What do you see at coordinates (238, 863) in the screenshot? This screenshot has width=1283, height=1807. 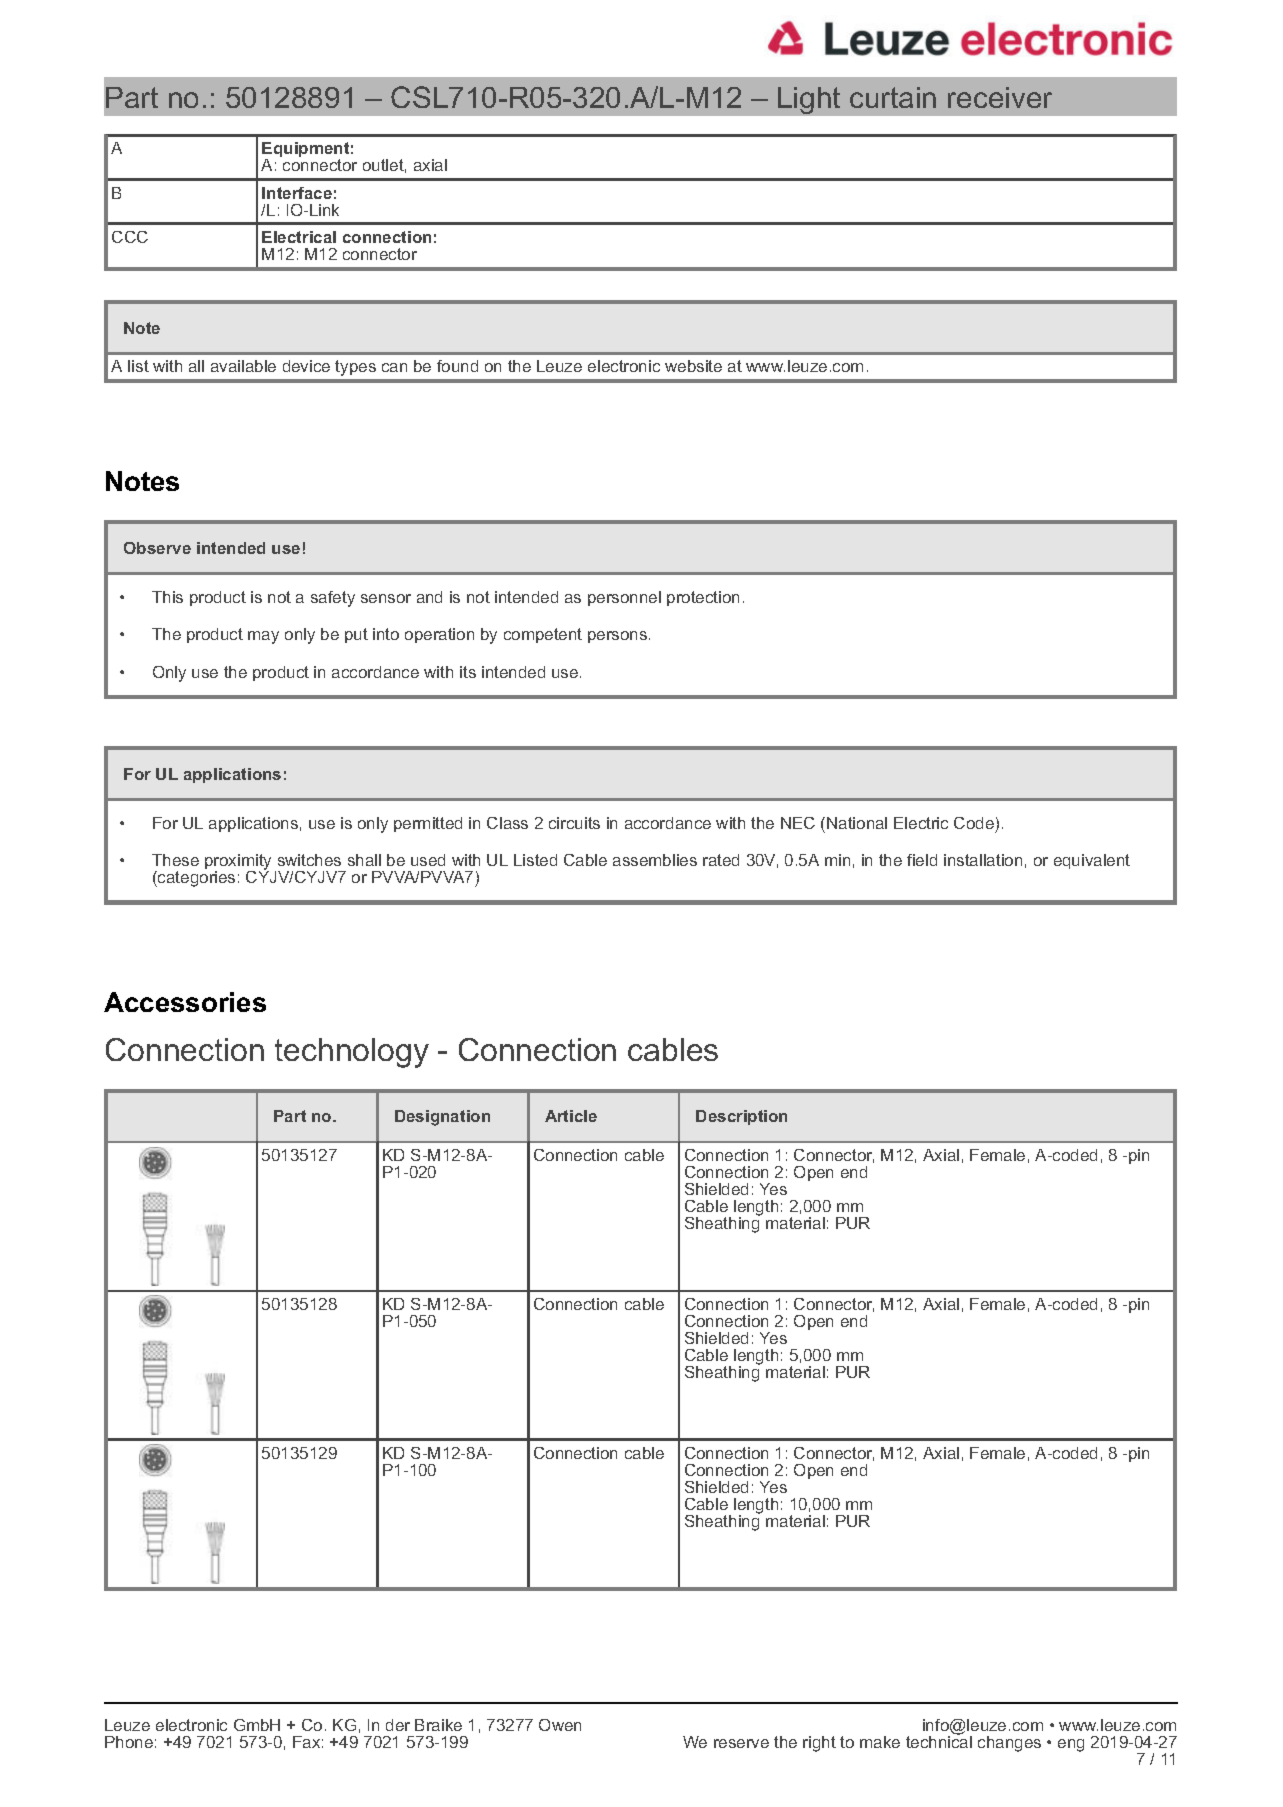 I see `proximity` at bounding box center [238, 863].
